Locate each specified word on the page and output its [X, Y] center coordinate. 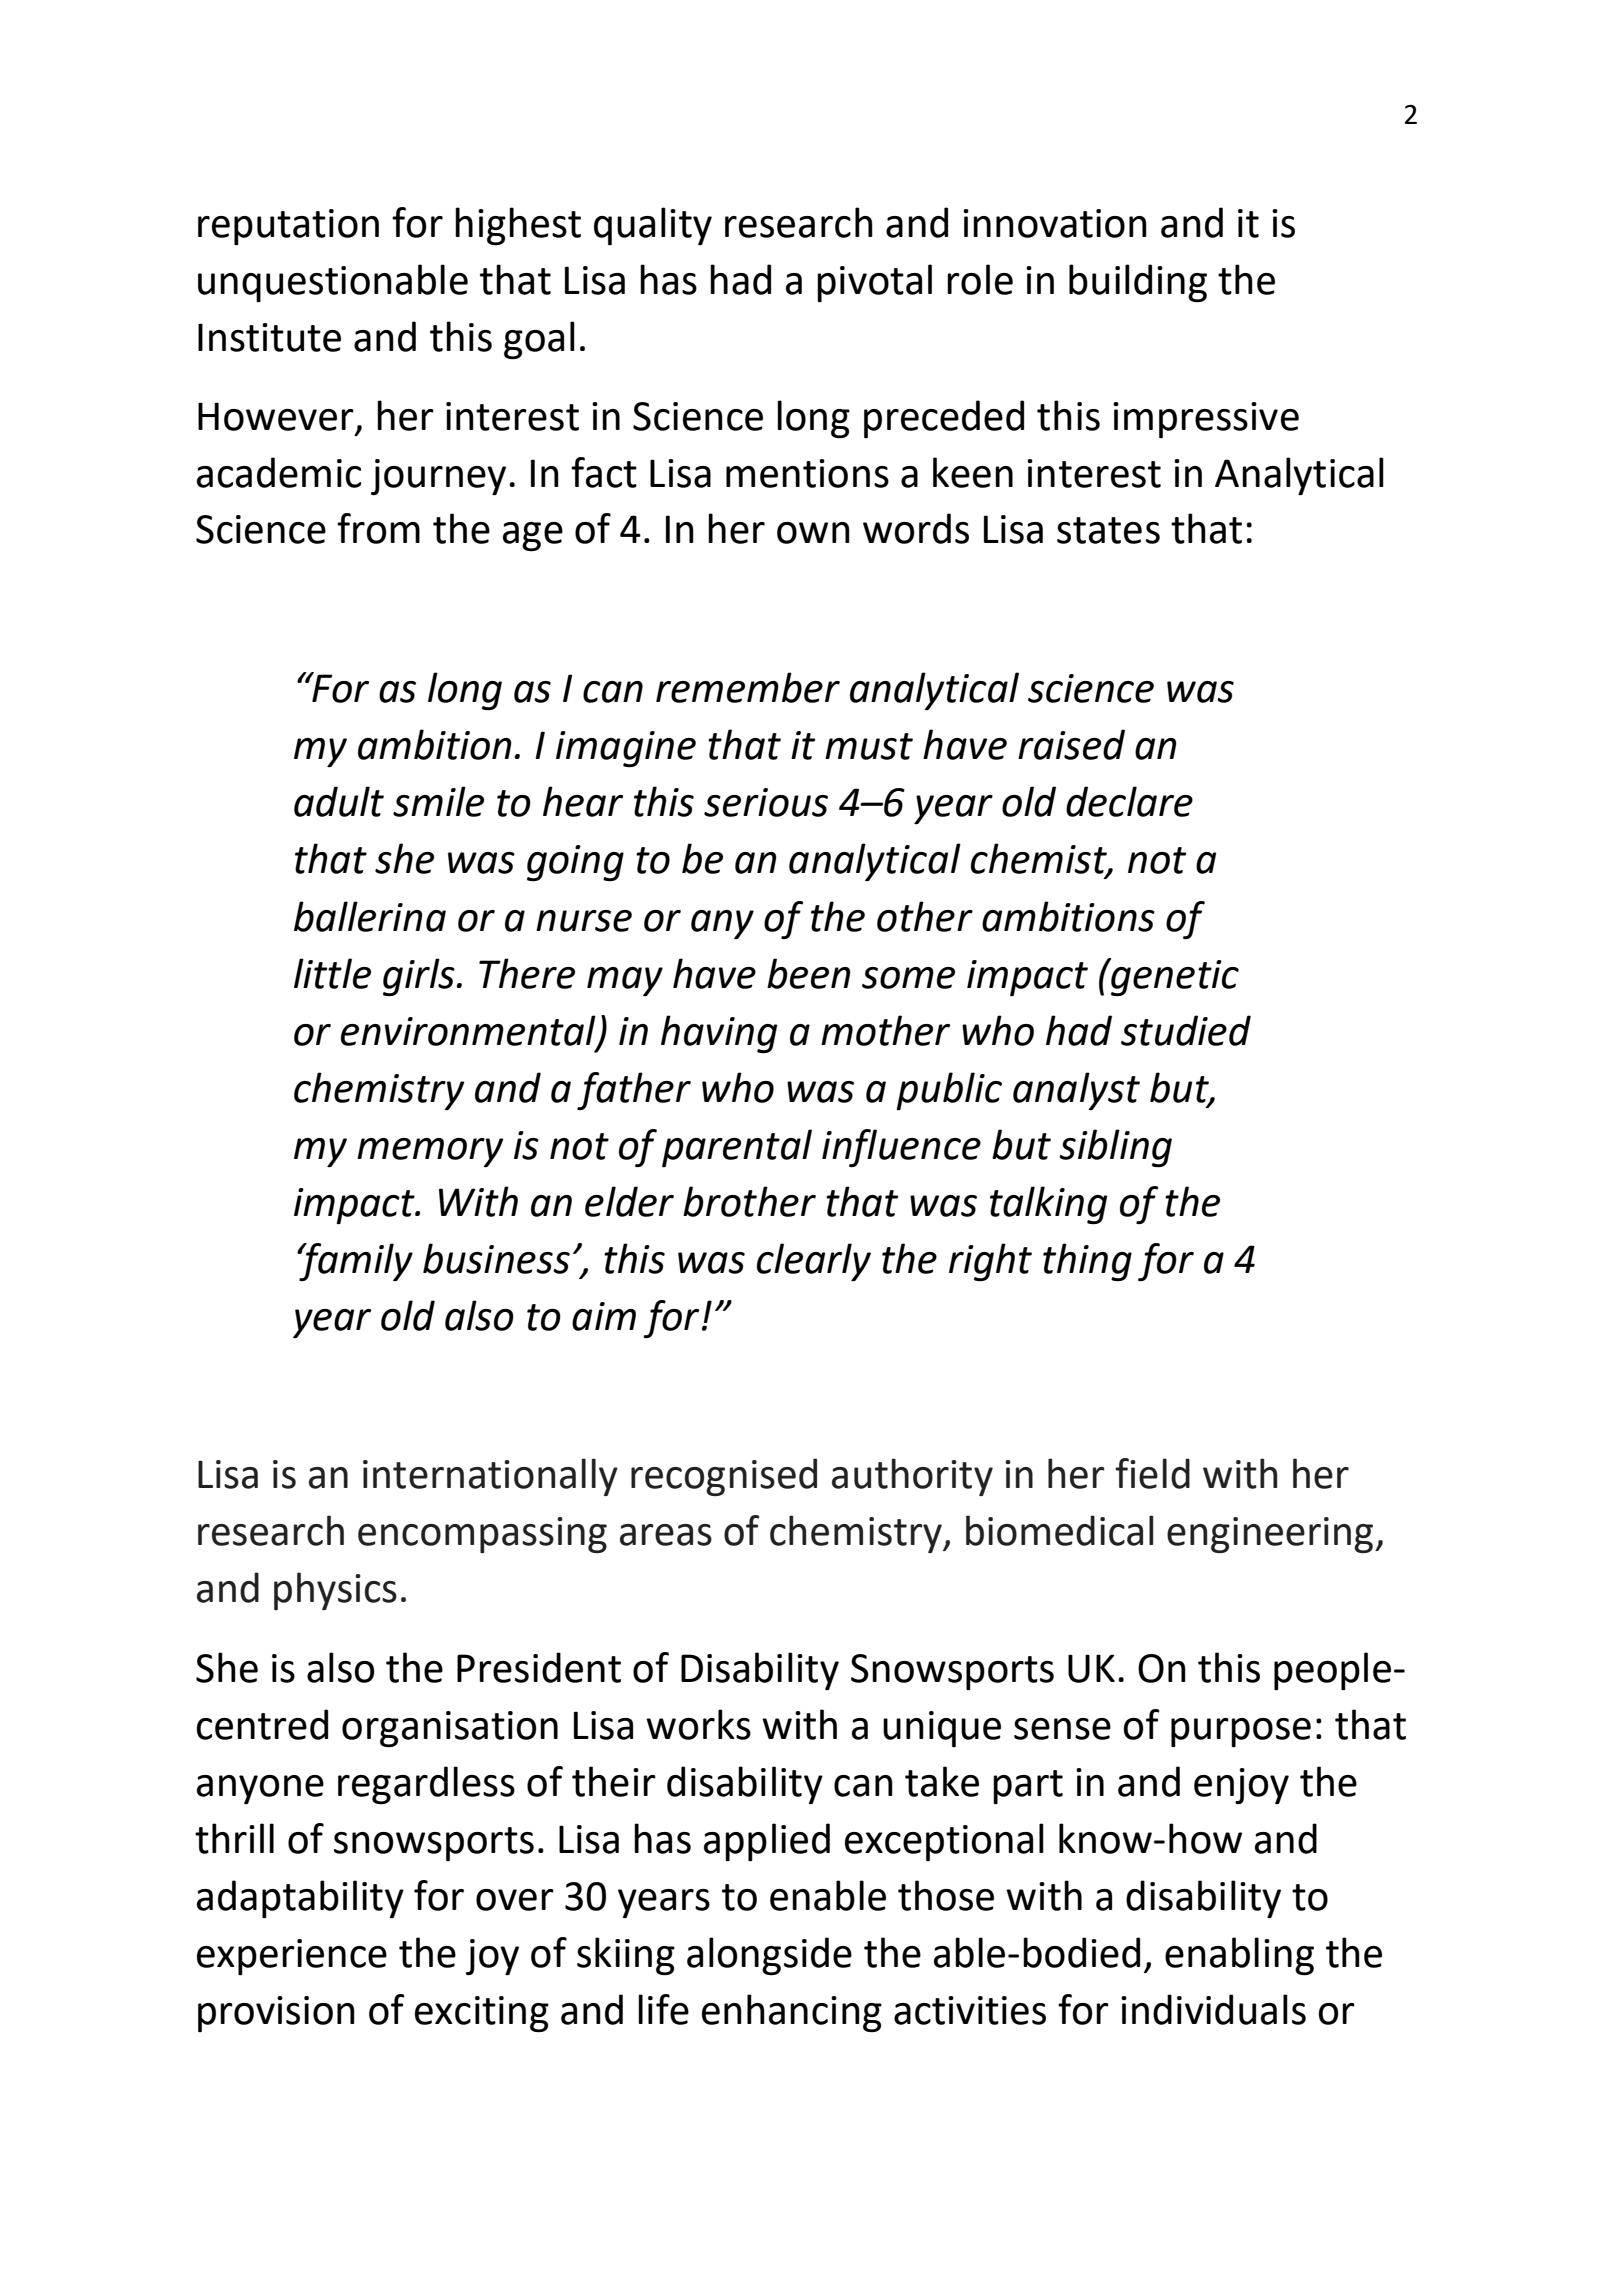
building [1138, 283]
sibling [1115, 1148]
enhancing [792, 2013]
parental [737, 1148]
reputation [288, 227]
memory [430, 1152]
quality [653, 226]
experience [292, 1957]
